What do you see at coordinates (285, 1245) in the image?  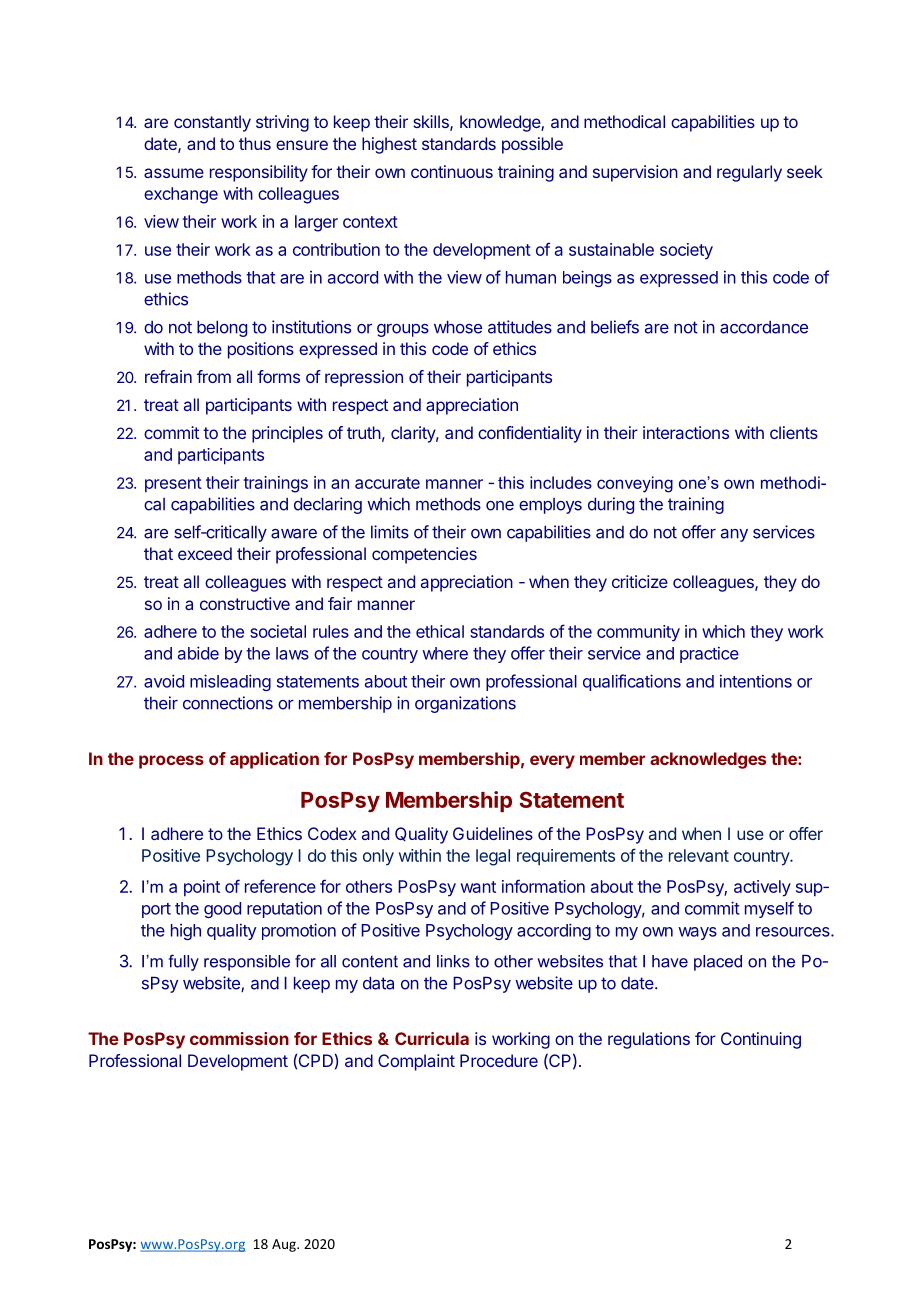 I see `Aug` at bounding box center [285, 1245].
